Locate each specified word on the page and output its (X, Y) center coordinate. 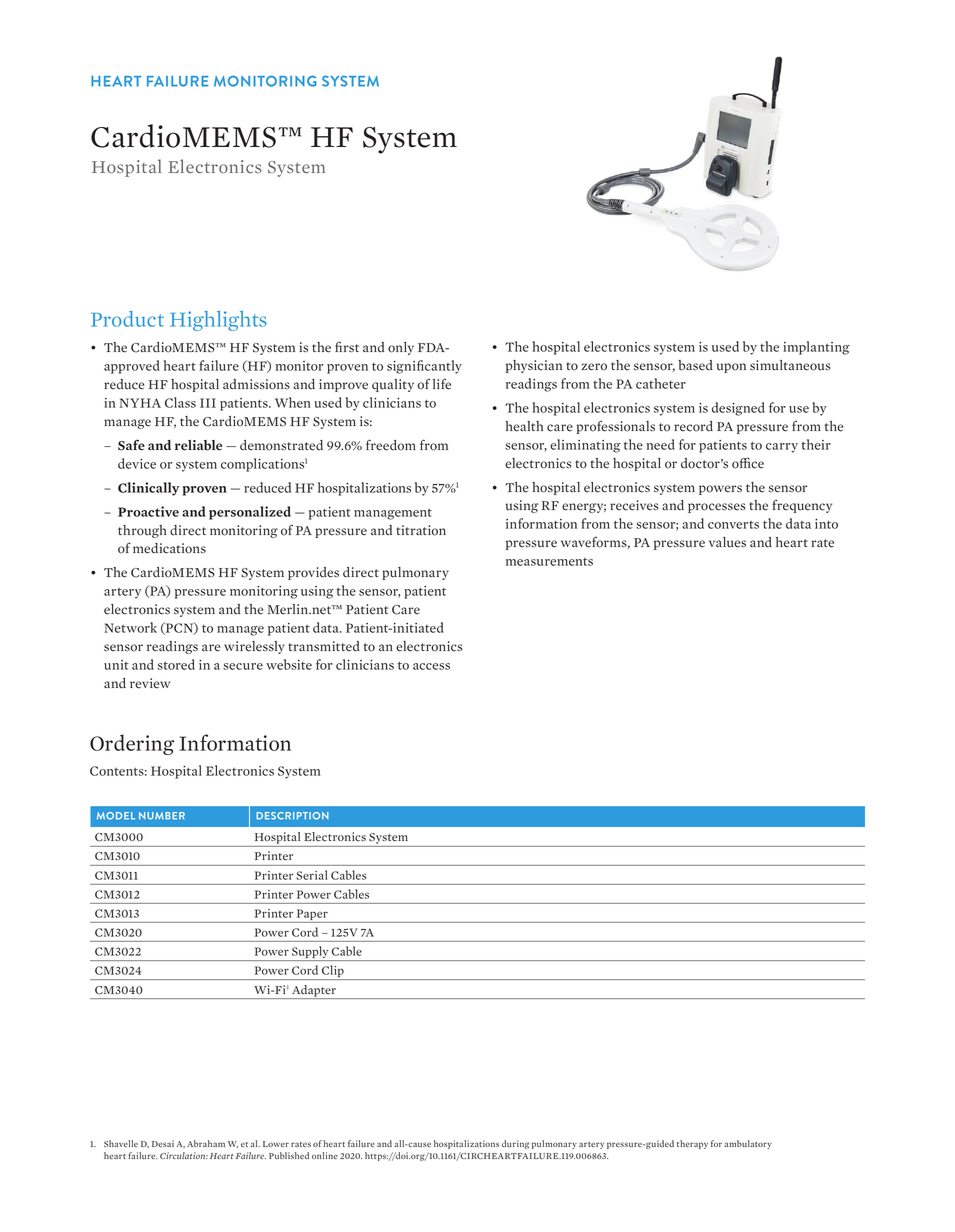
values (727, 542)
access (431, 666)
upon (731, 368)
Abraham (206, 1143)
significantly (424, 367)
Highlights (218, 321)
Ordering (132, 744)
